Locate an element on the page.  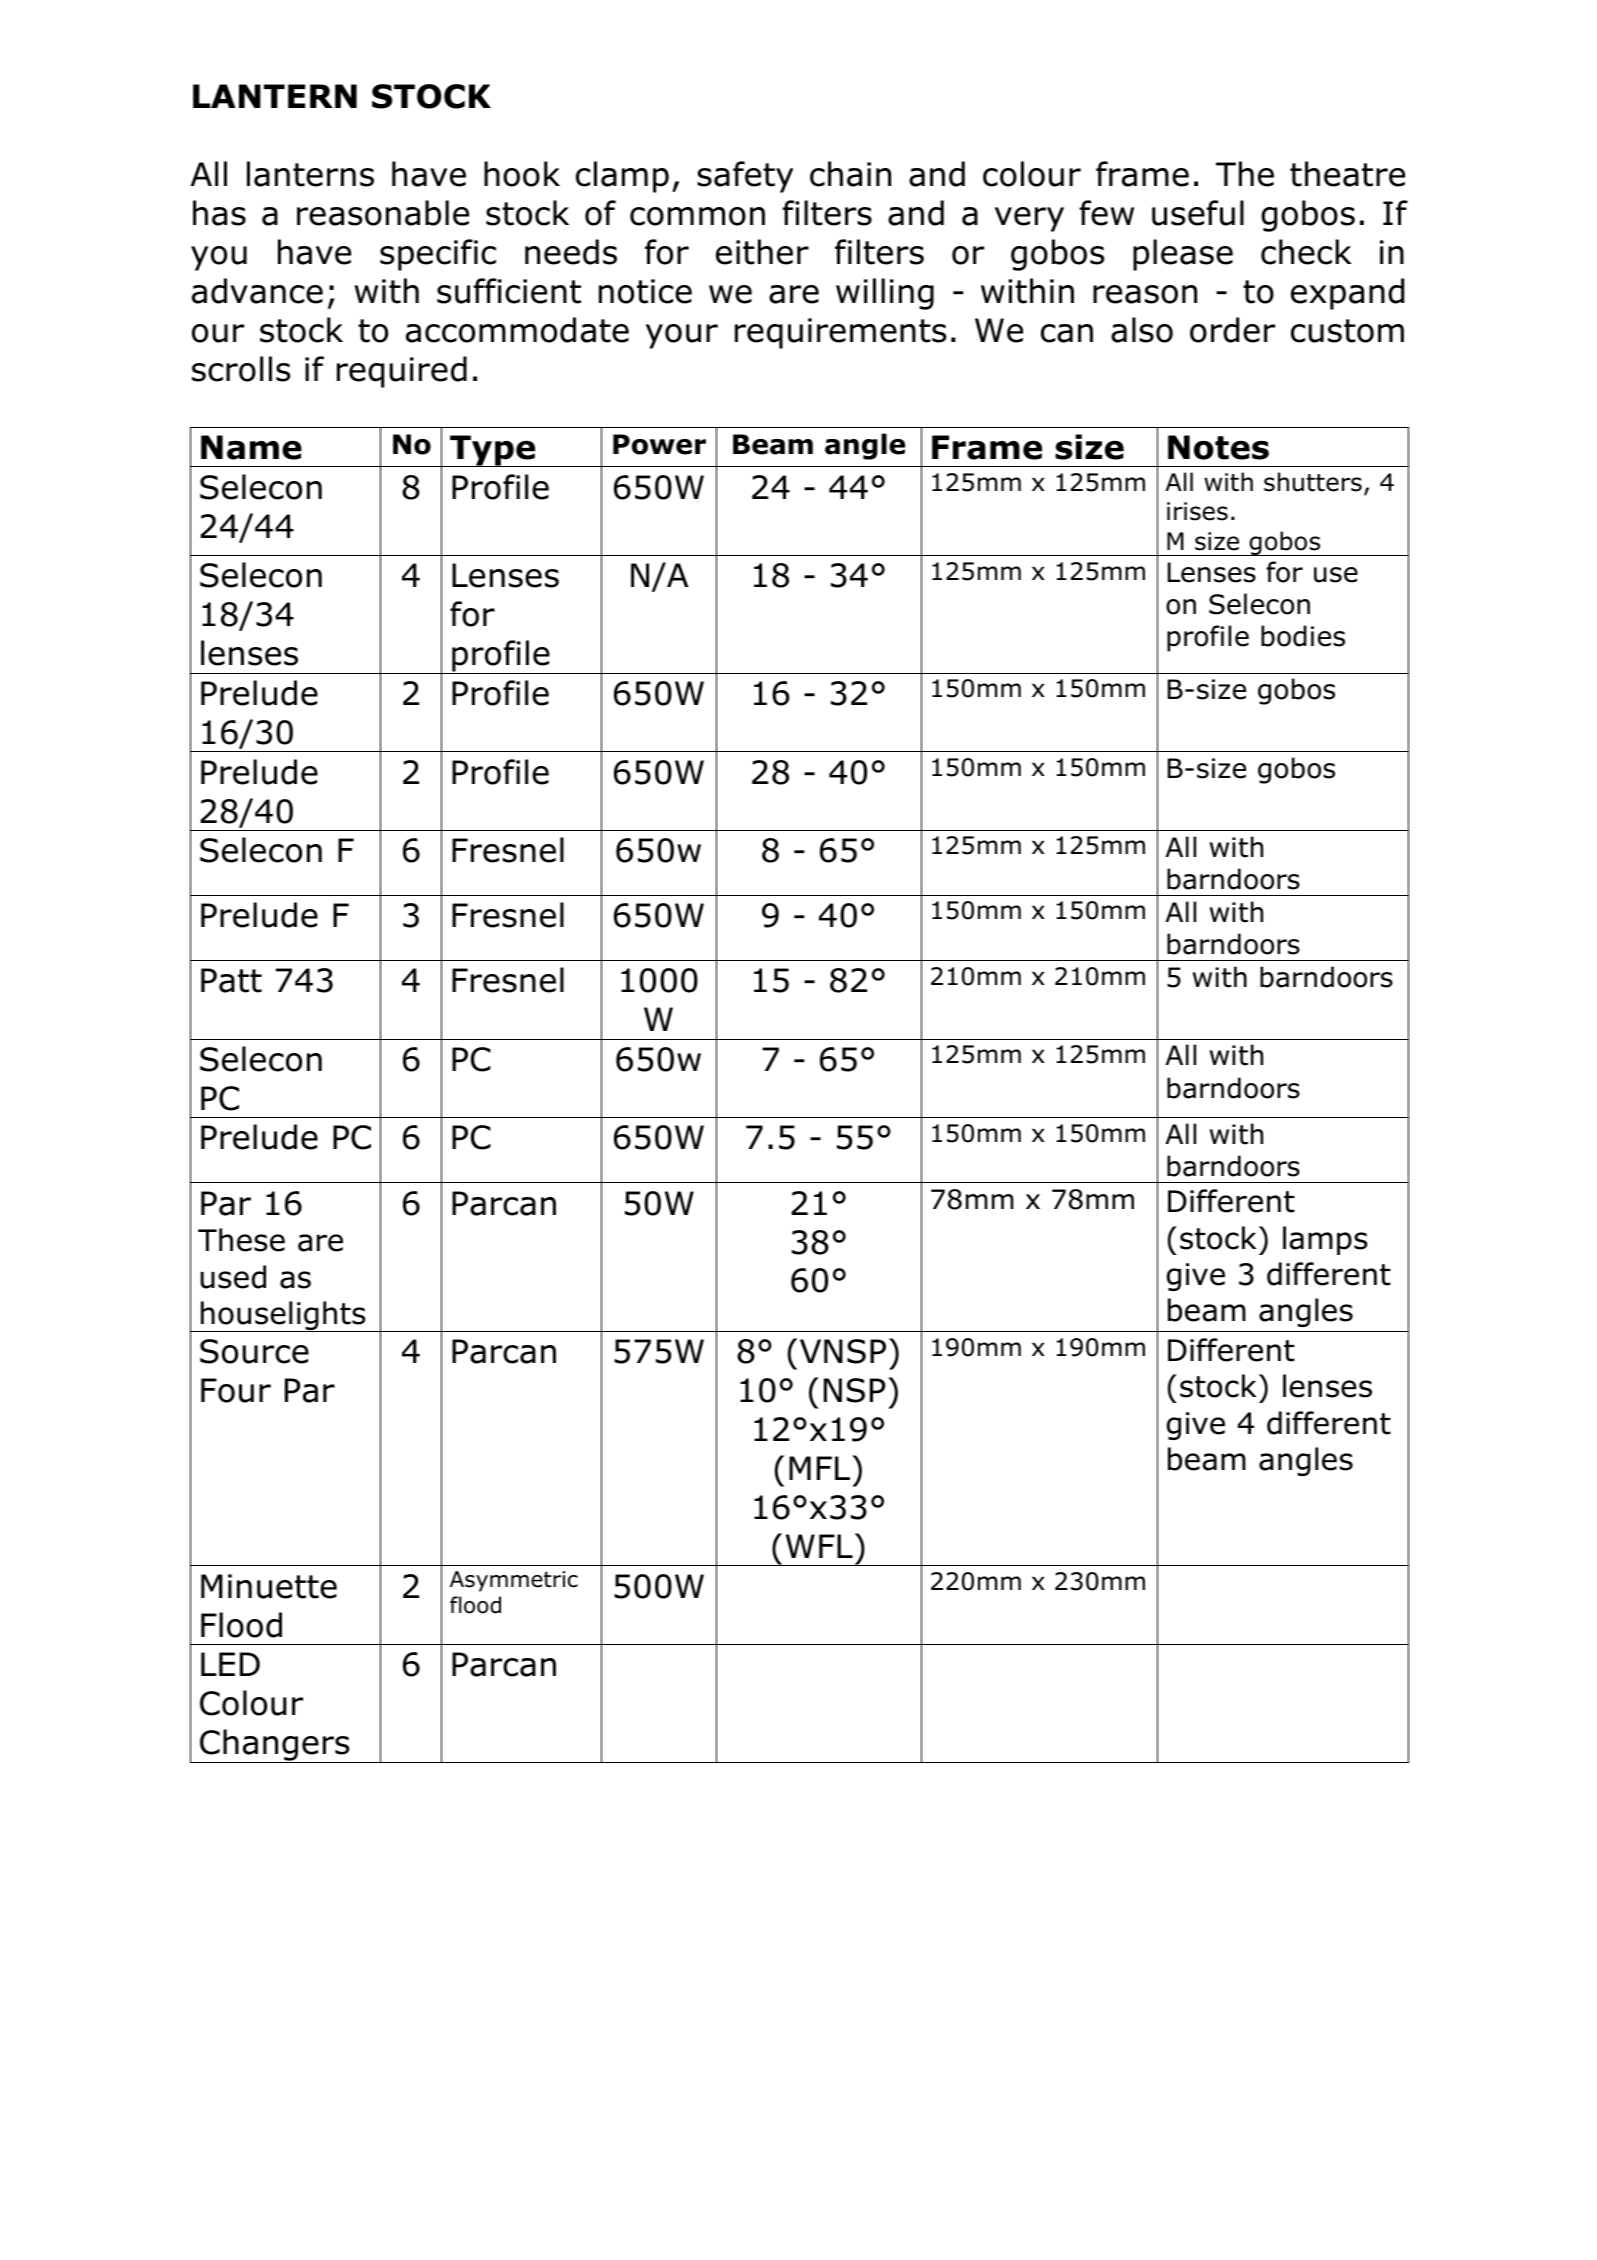
Four is located at coordinates (236, 1390).
